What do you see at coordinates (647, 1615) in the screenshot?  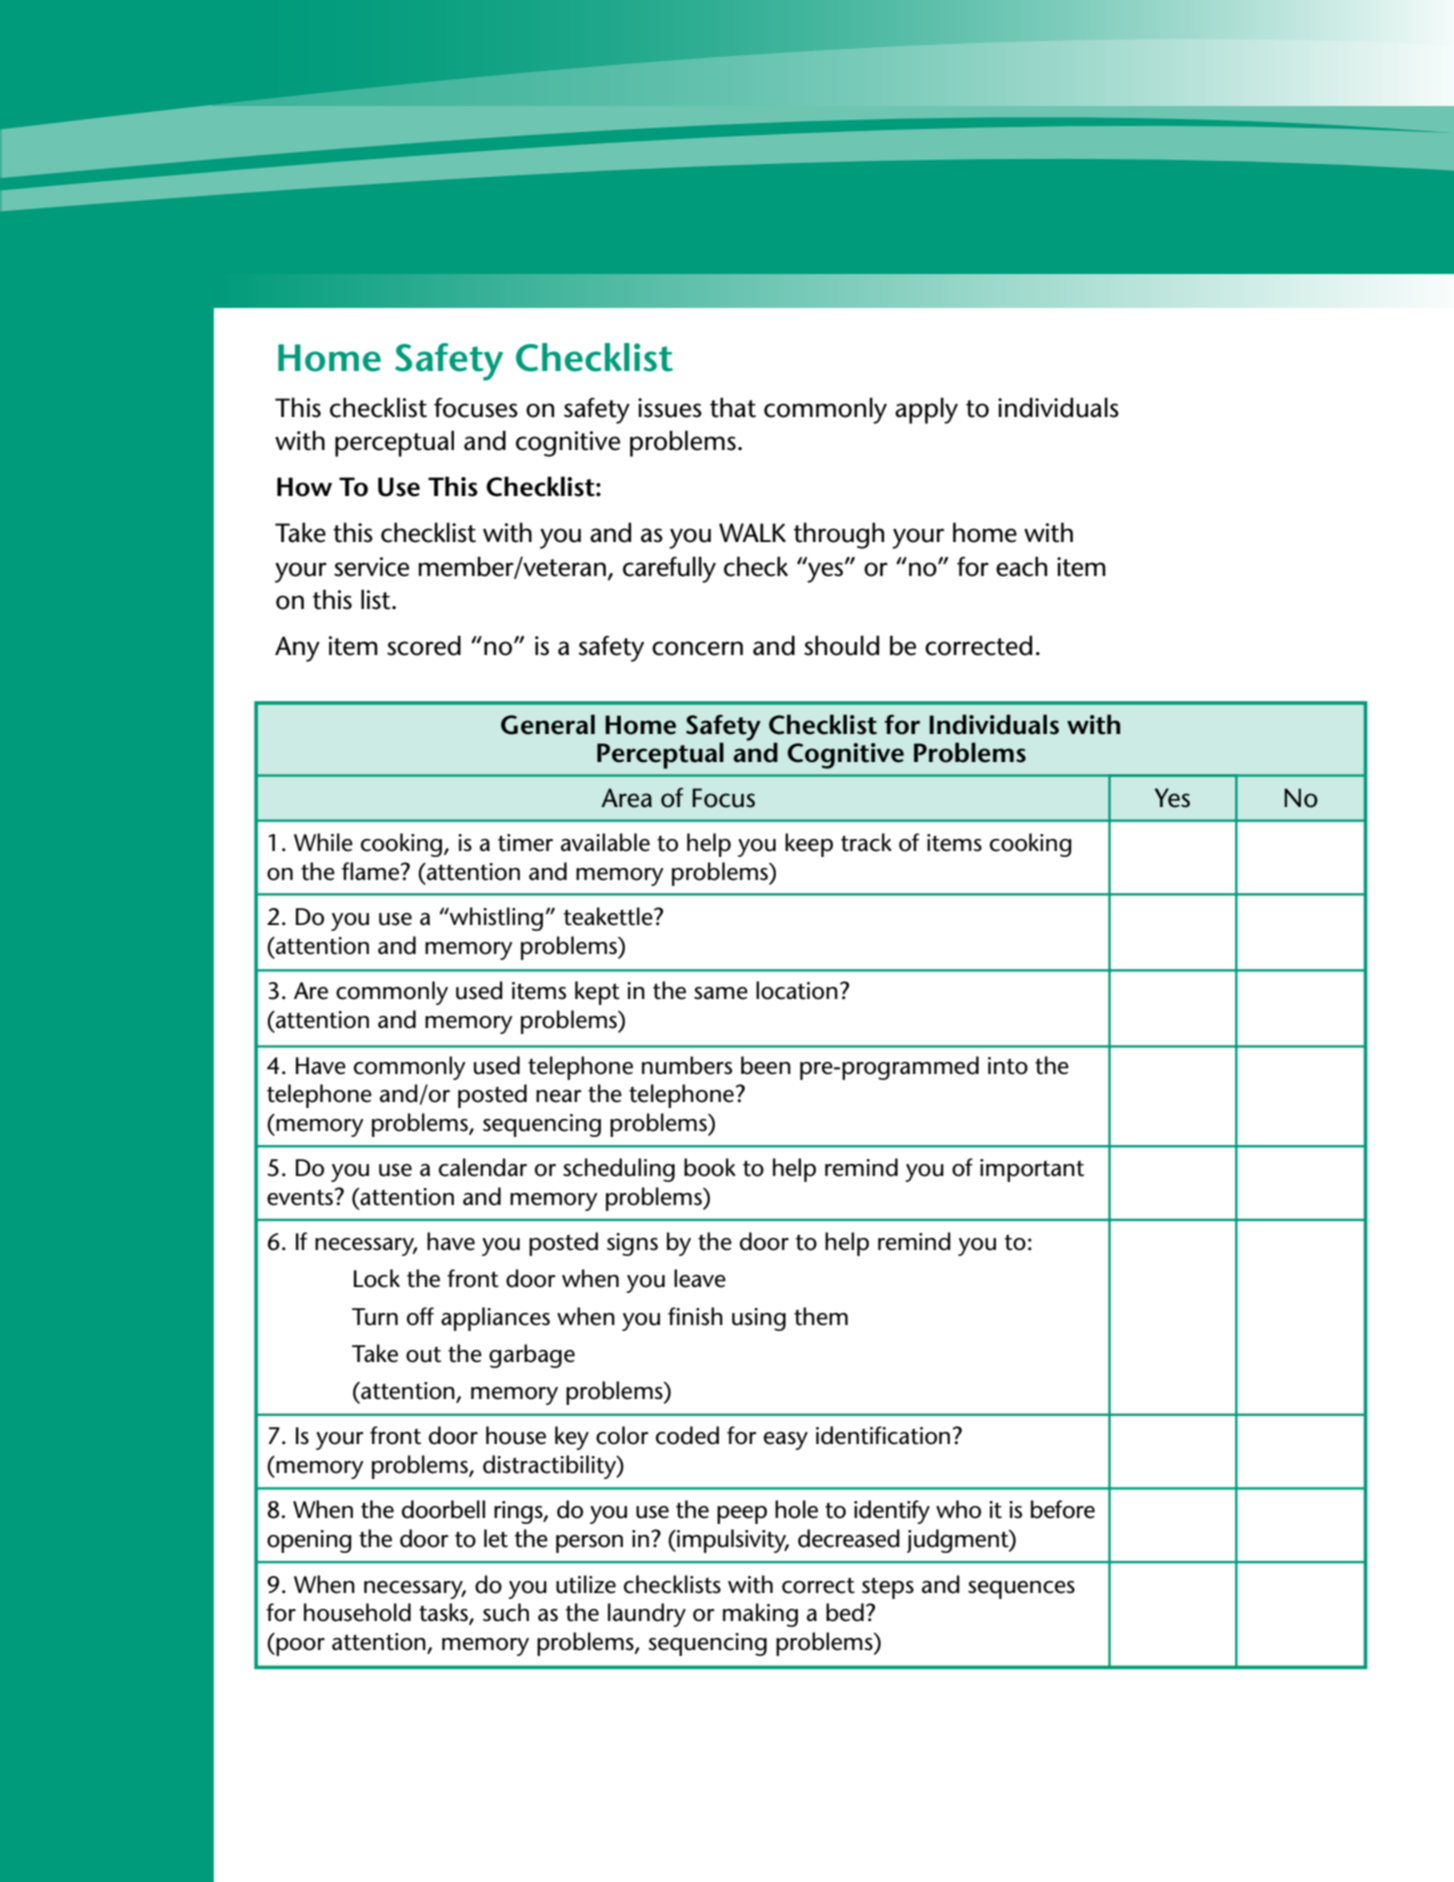 I see `laundry` at bounding box center [647, 1615].
